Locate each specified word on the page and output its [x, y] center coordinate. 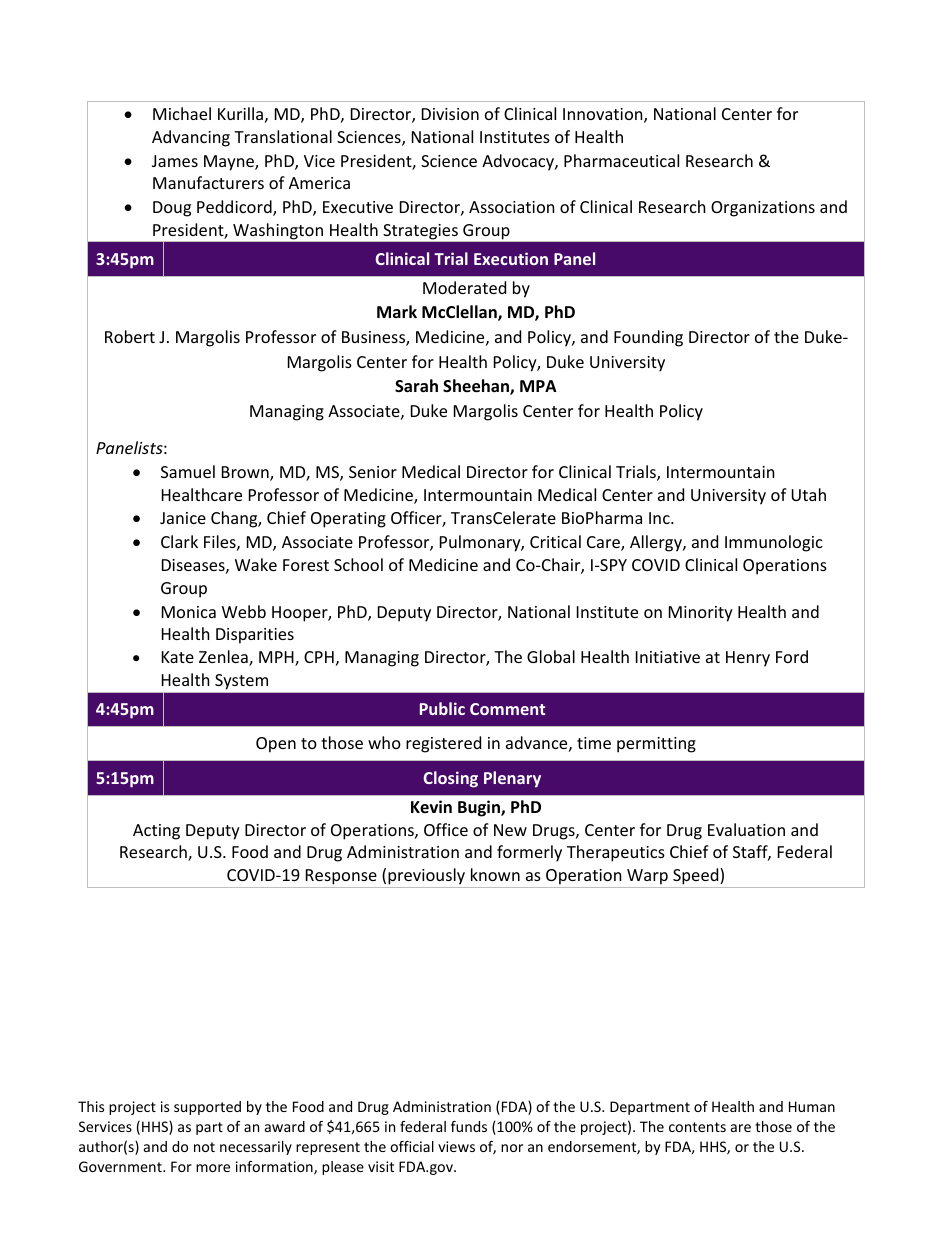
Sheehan [477, 387]
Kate [178, 657]
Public [442, 708]
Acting [156, 832]
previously [426, 878]
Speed [696, 878]
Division [450, 114]
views [456, 1146]
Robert [130, 336]
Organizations [763, 209]
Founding [648, 338]
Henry [748, 659]
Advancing [191, 138]
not [204, 1147]
